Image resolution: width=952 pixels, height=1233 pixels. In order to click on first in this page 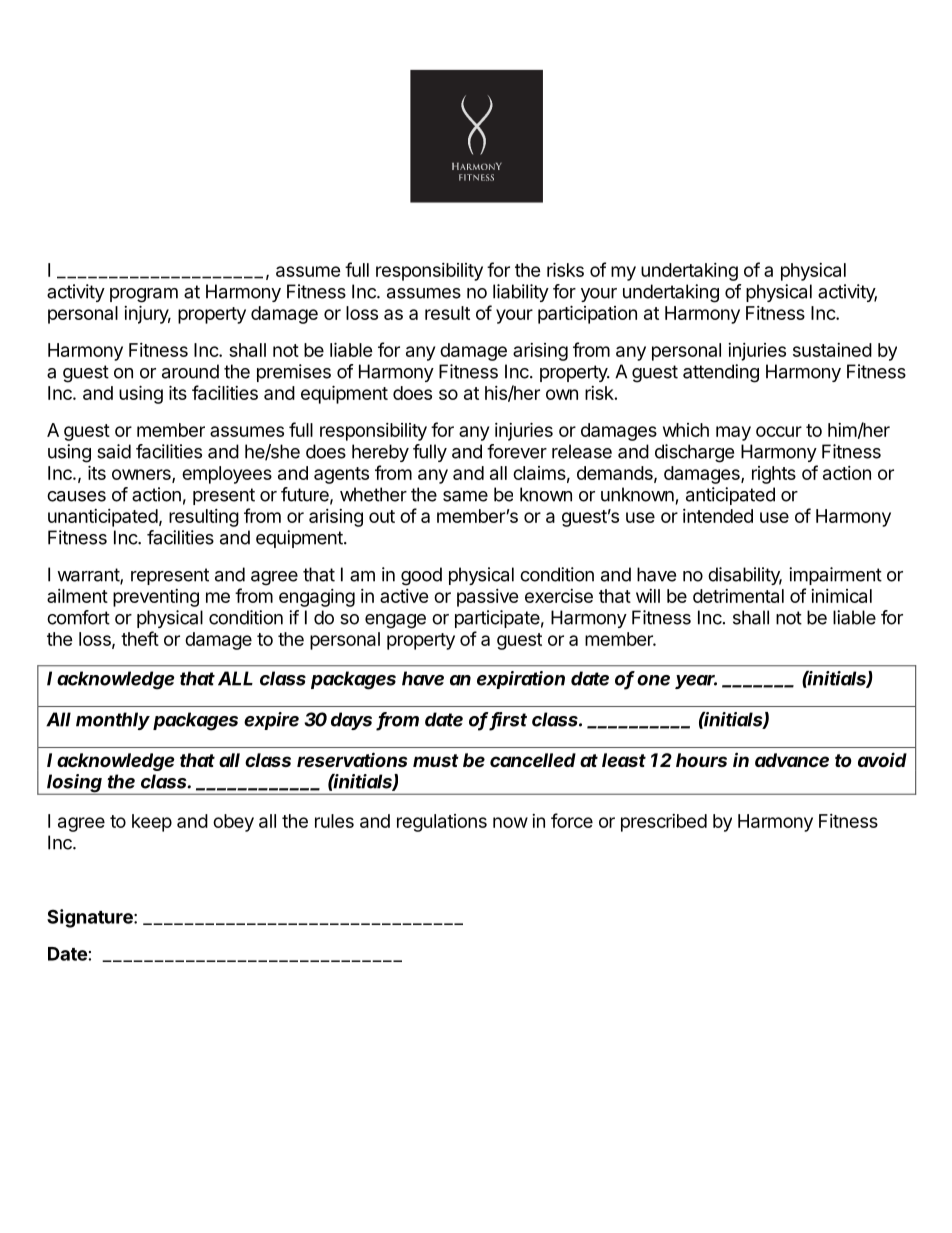, I will do `click(508, 720)`.
